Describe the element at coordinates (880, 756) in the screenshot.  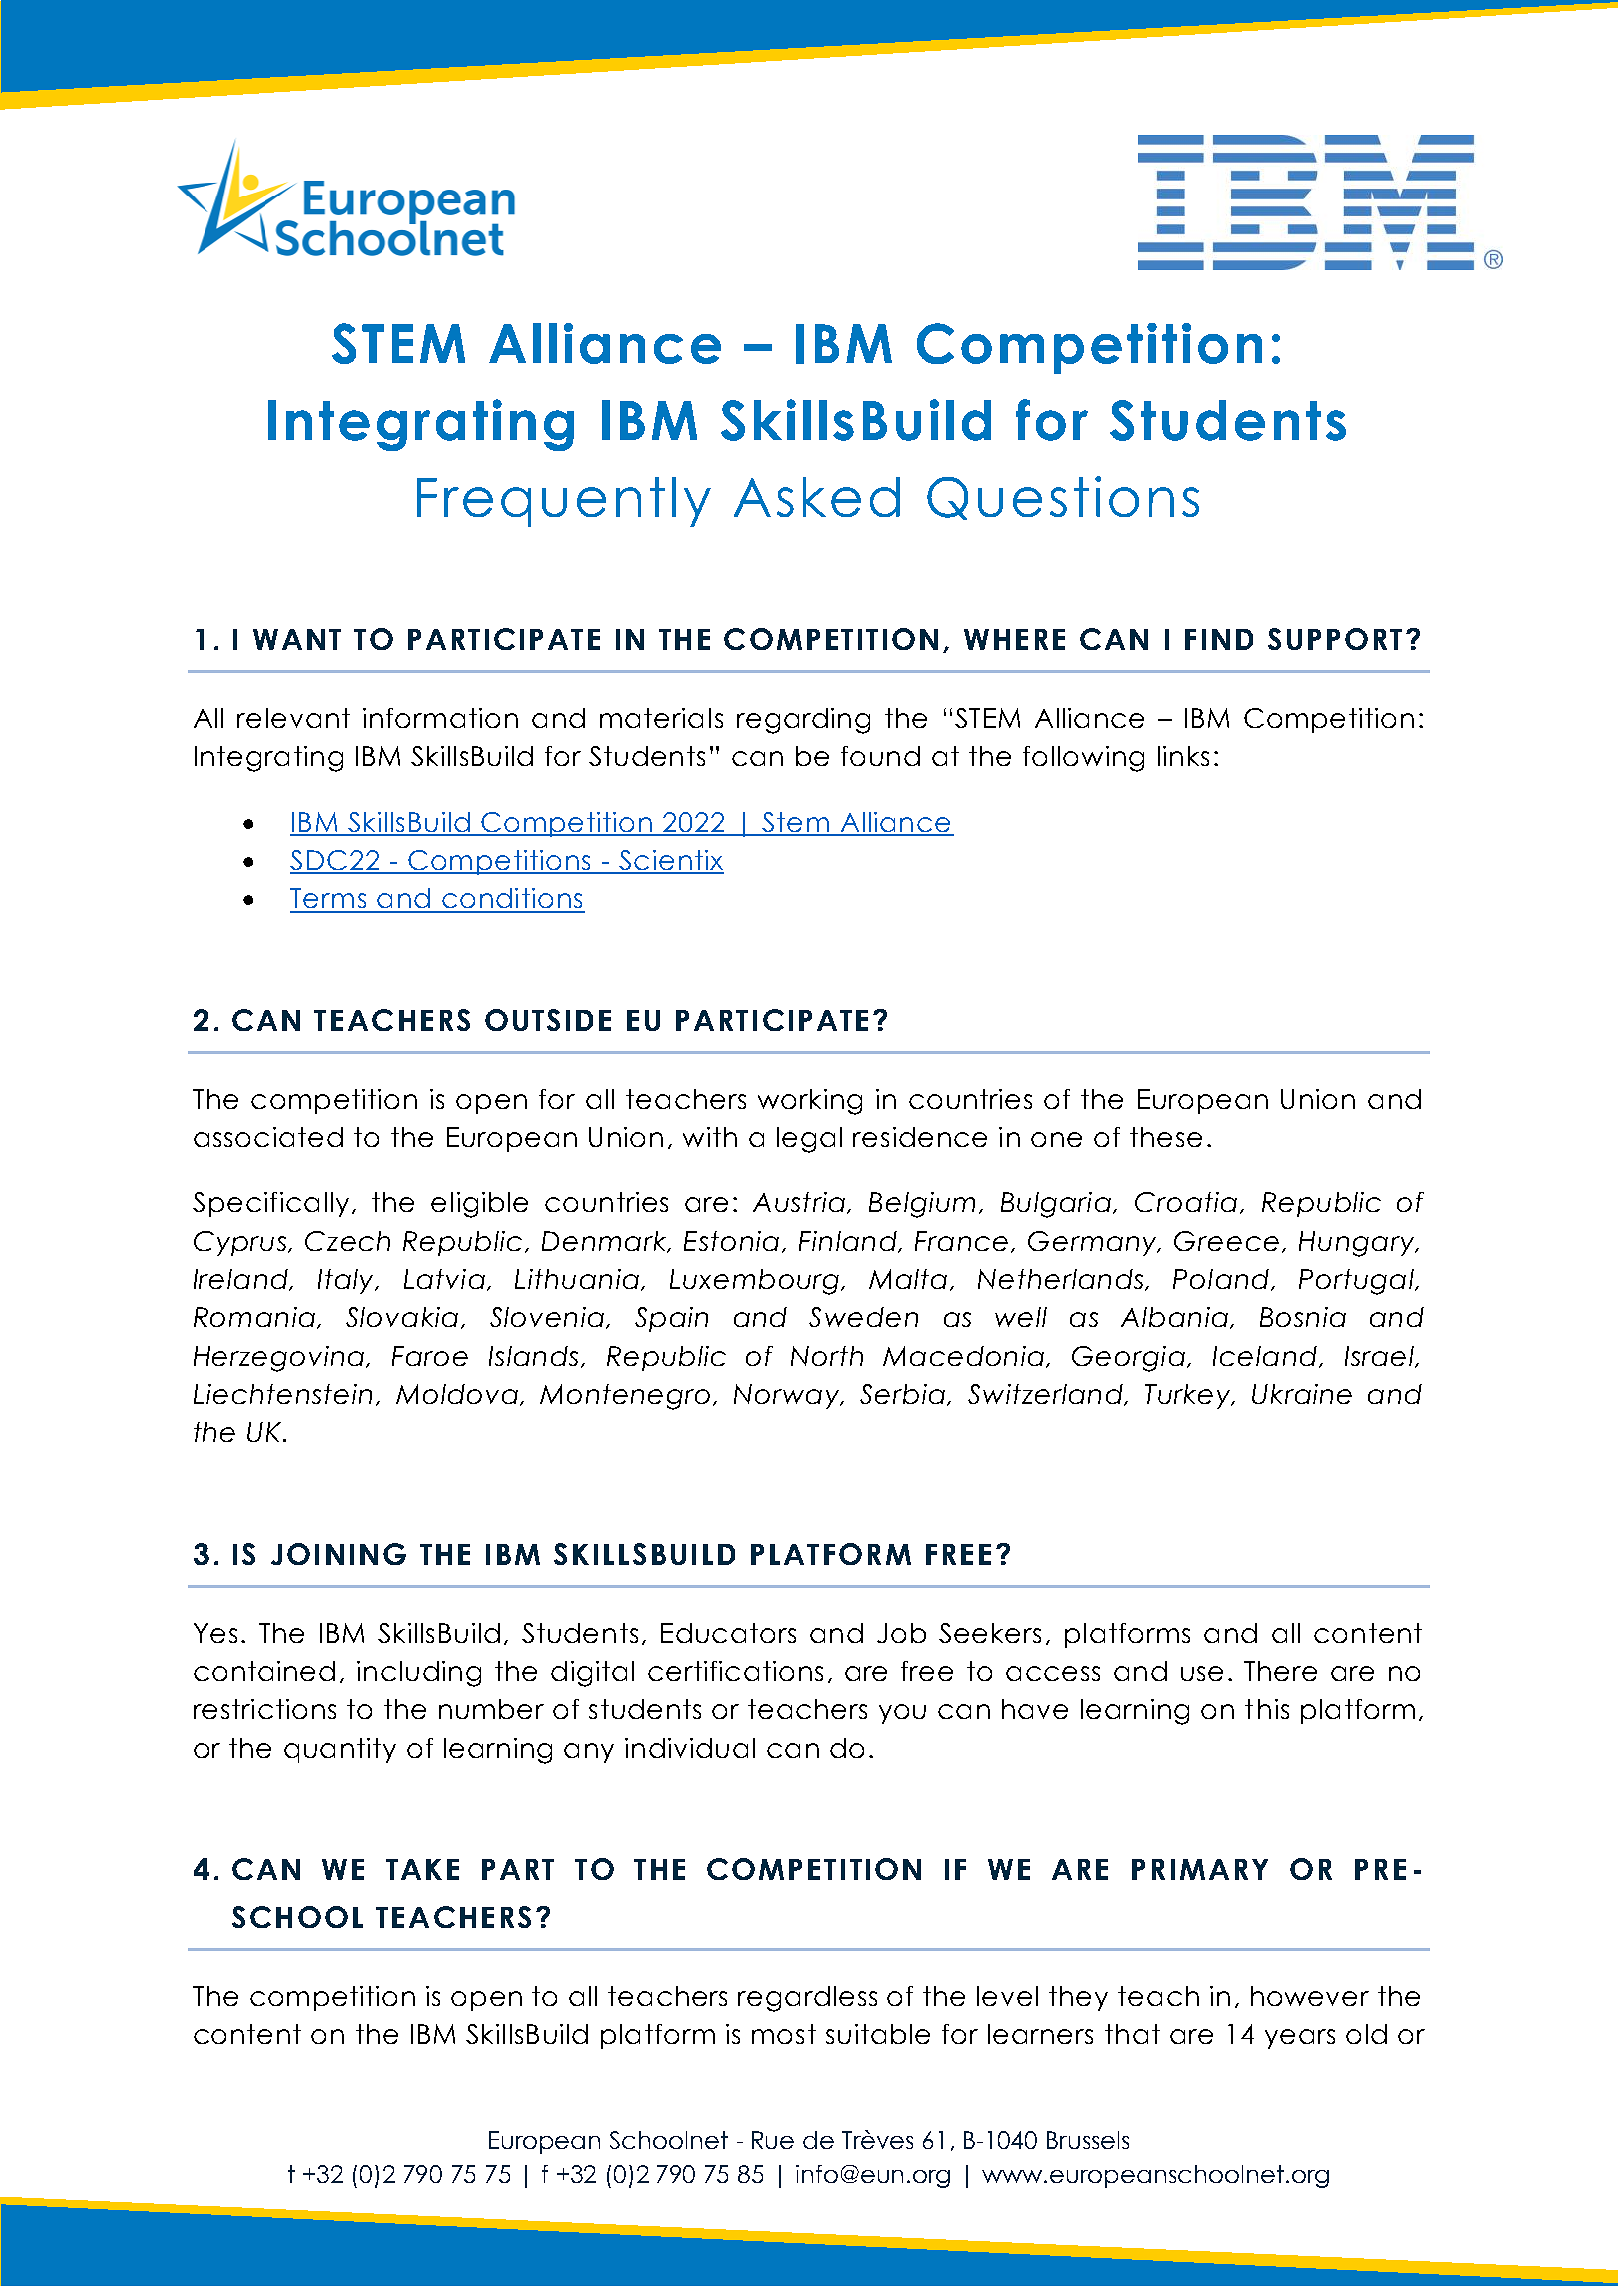
I see `found` at that location.
